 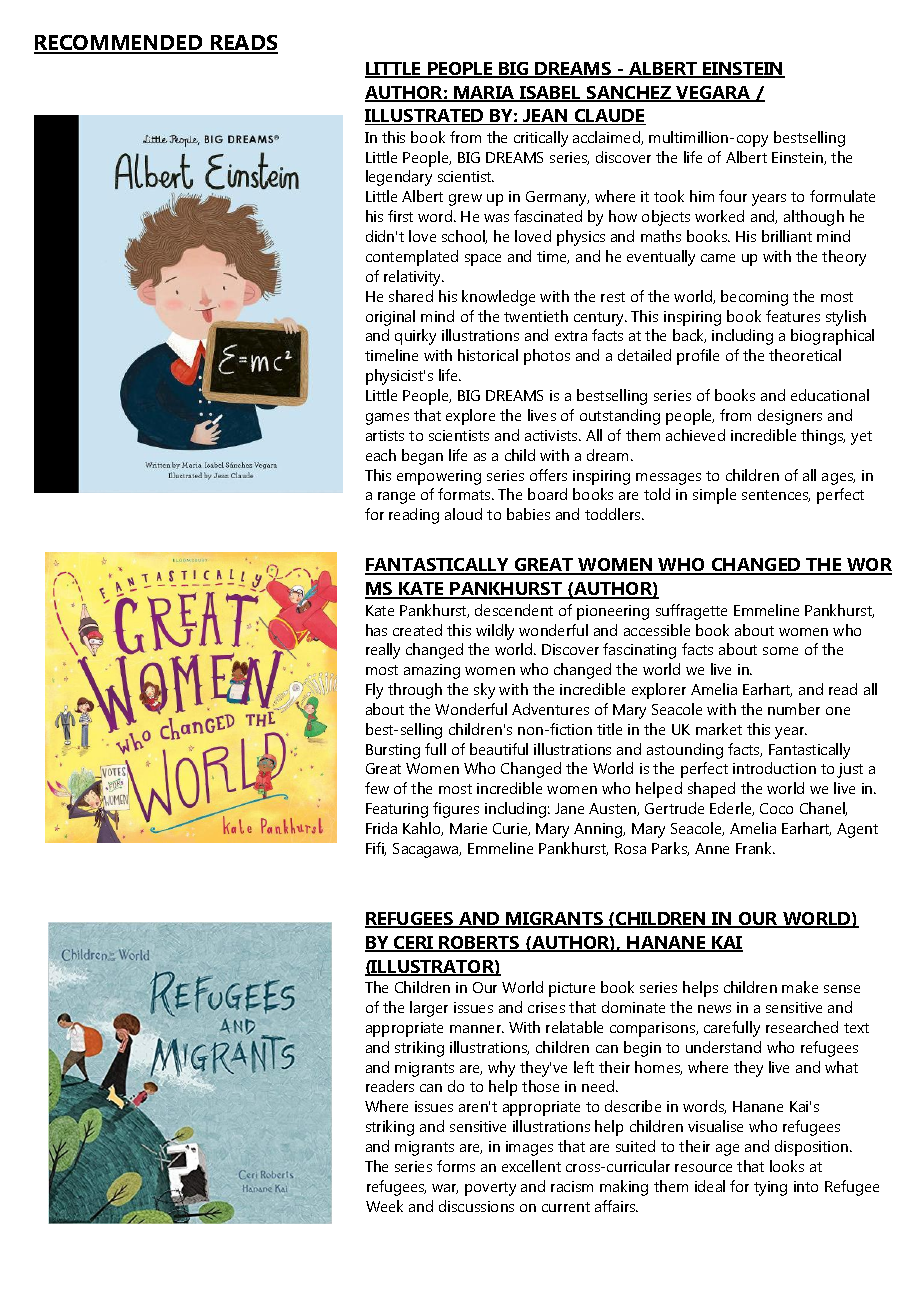 I want to click on make, so click(x=800, y=987).
